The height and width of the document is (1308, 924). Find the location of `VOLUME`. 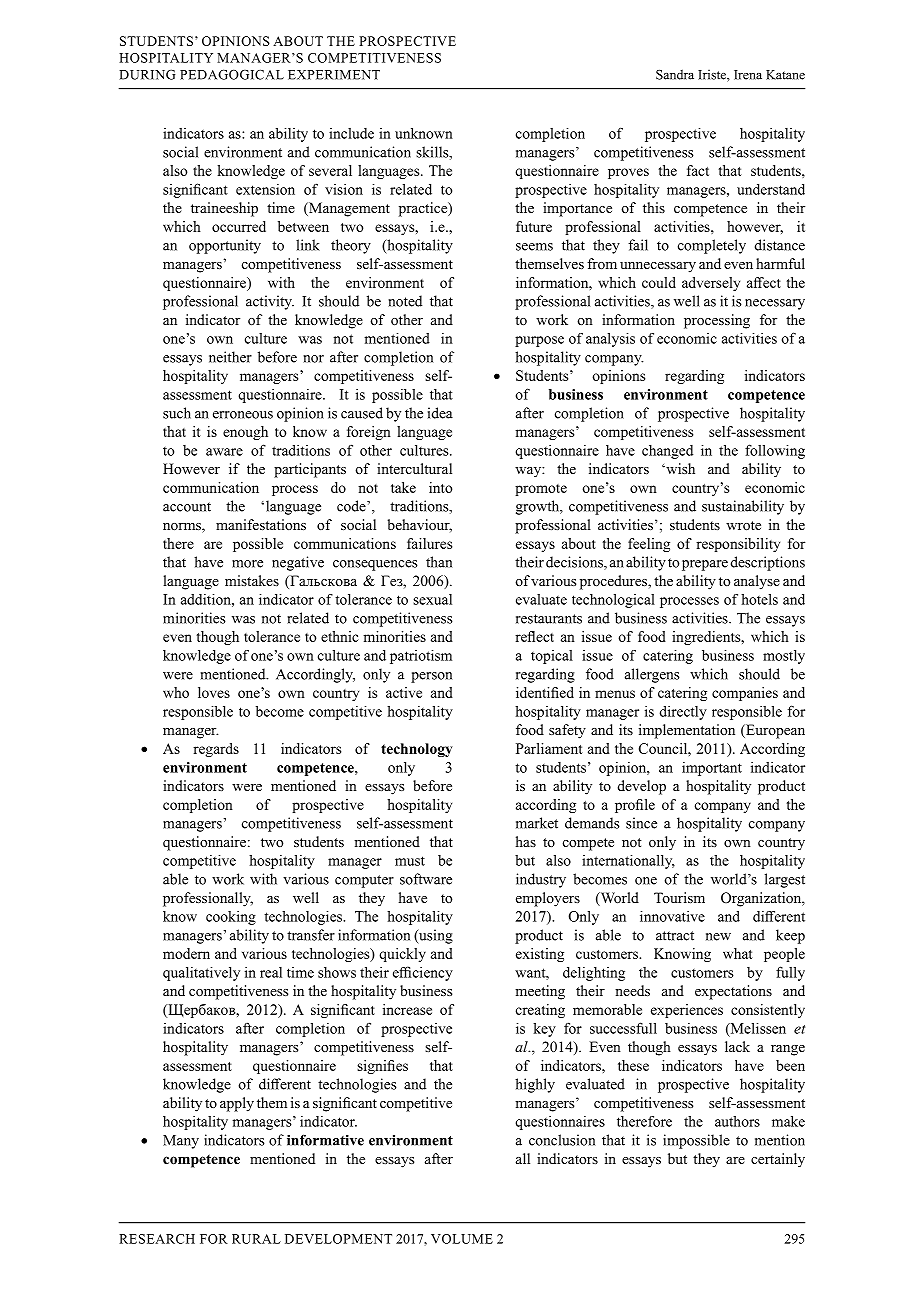

VOLUME is located at coordinates (462, 1239).
